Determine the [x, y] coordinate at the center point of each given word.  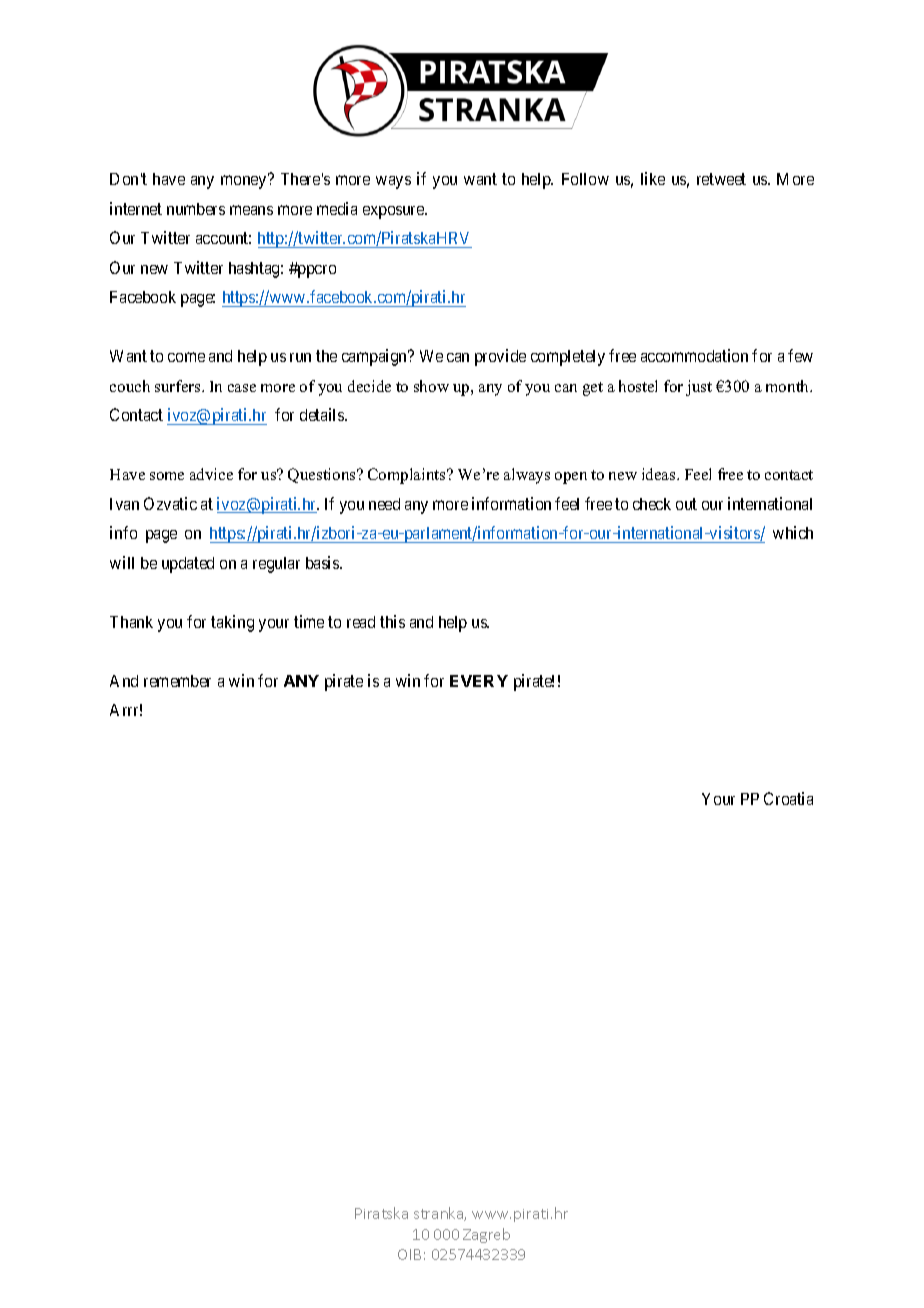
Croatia [788, 798]
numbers [196, 209]
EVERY [479, 681]
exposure [394, 212]
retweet [721, 179]
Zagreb [486, 1235]
